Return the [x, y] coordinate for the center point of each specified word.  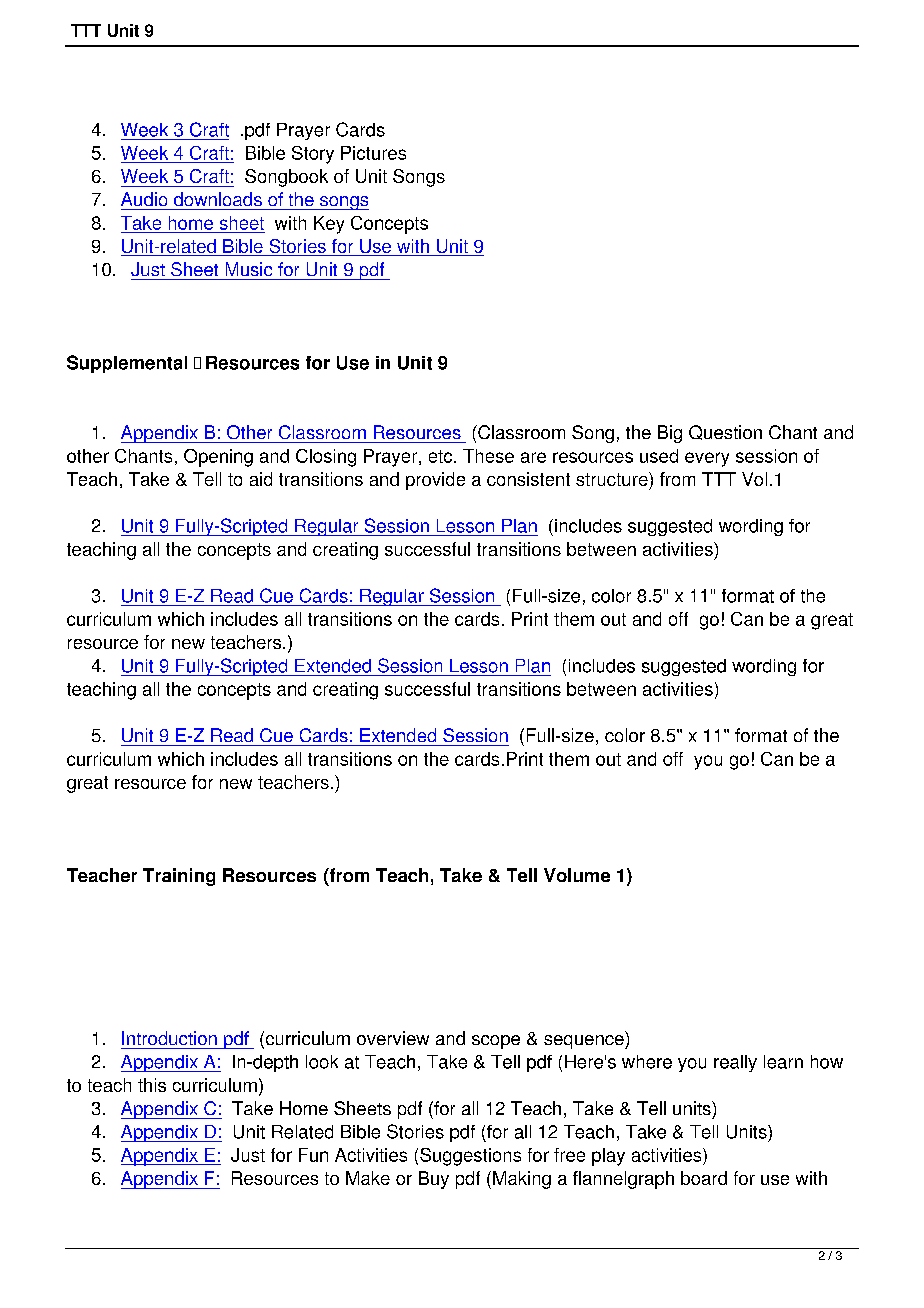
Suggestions [470, 1157]
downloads [218, 199]
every [707, 459]
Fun [313, 1155]
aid [261, 479]
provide [435, 481]
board [704, 1178]
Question [725, 432]
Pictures [373, 153]
